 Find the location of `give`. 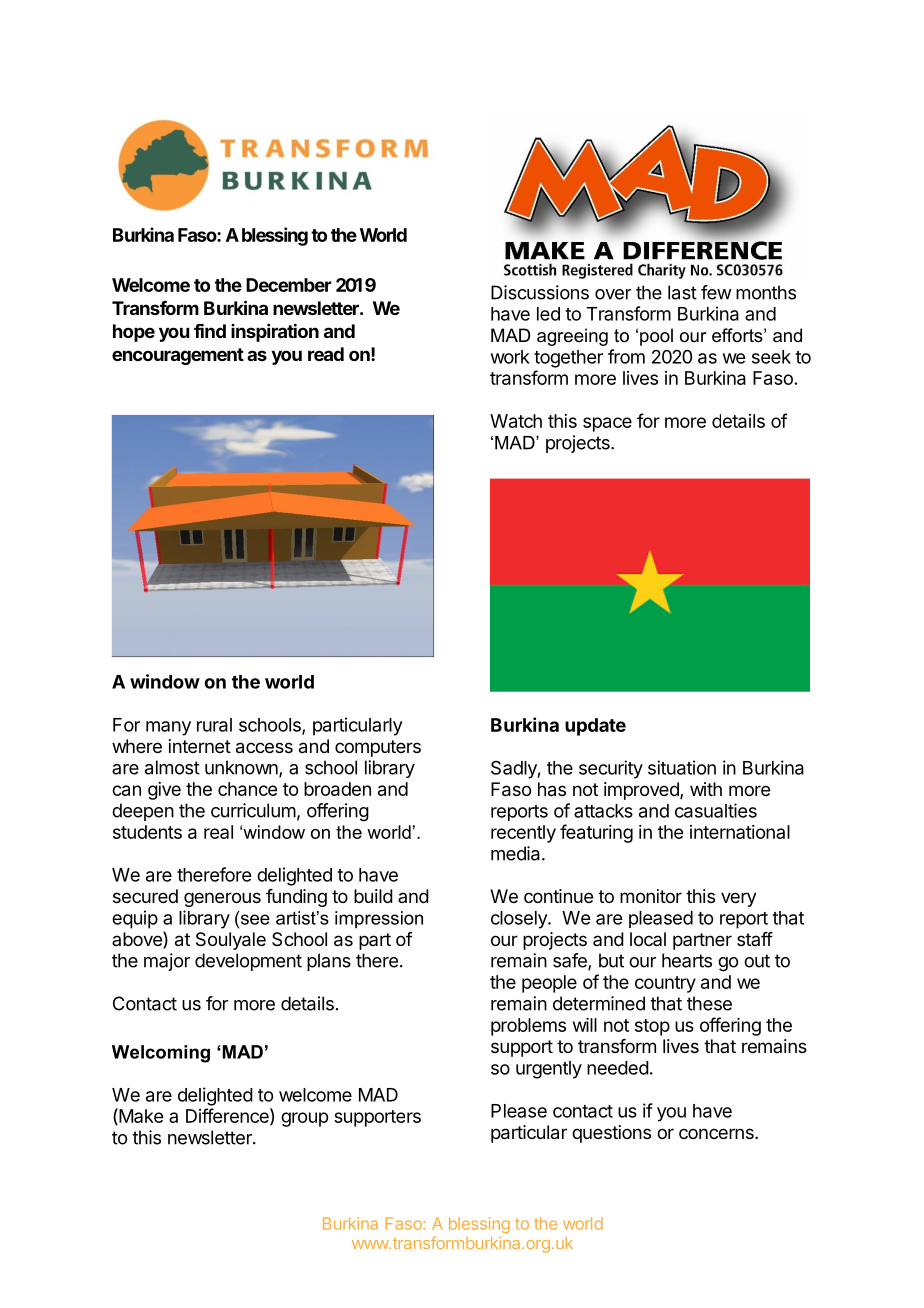

give is located at coordinates (164, 791).
